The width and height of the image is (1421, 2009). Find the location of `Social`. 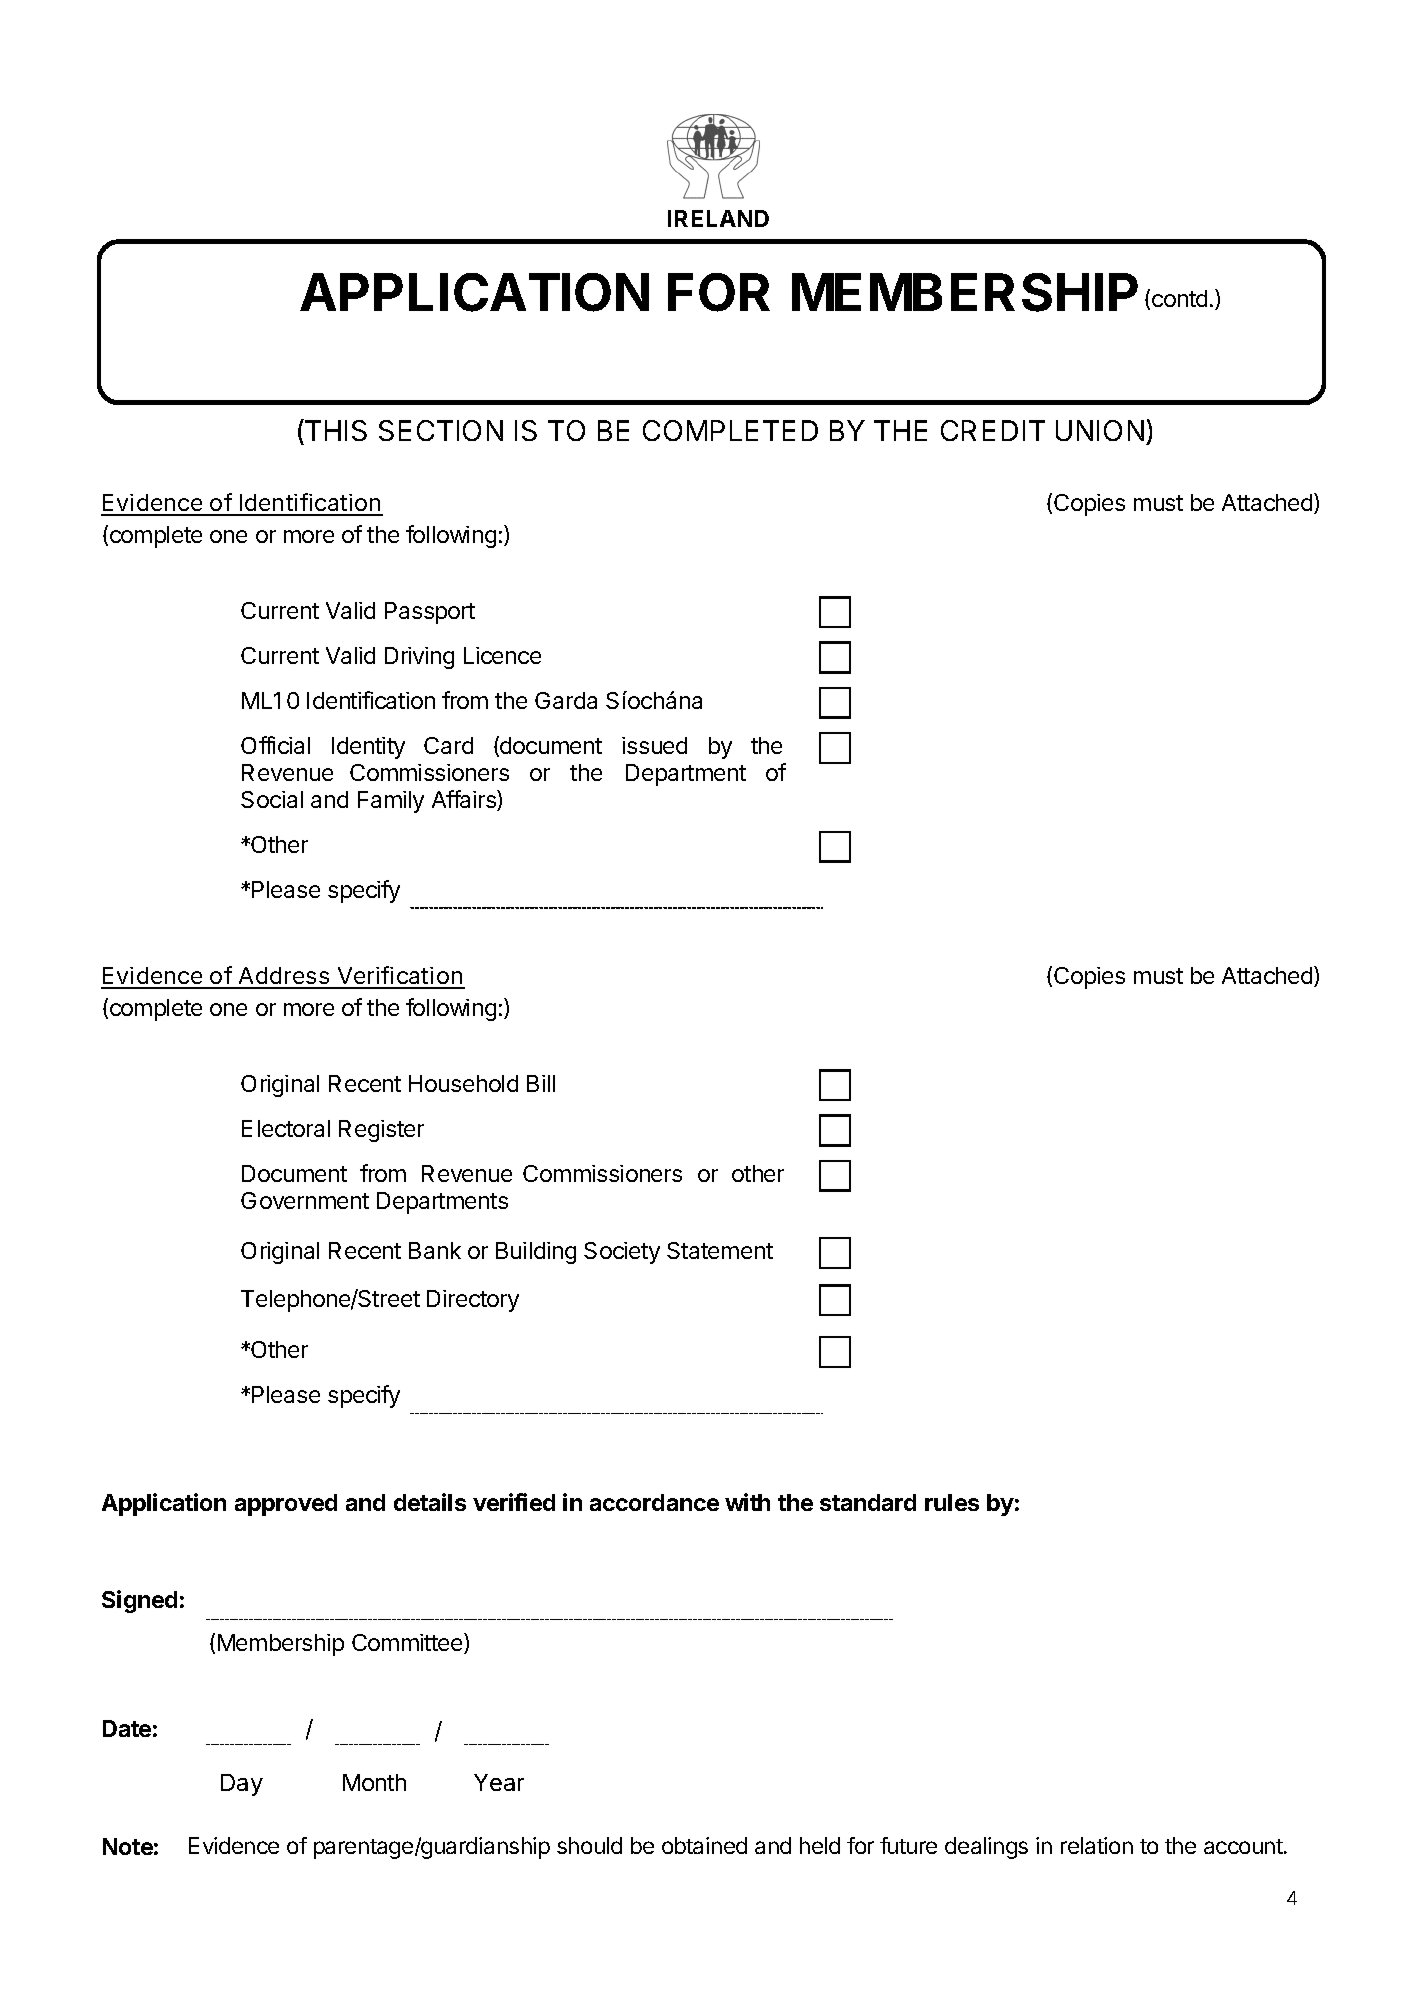

Social is located at coordinates (272, 799).
